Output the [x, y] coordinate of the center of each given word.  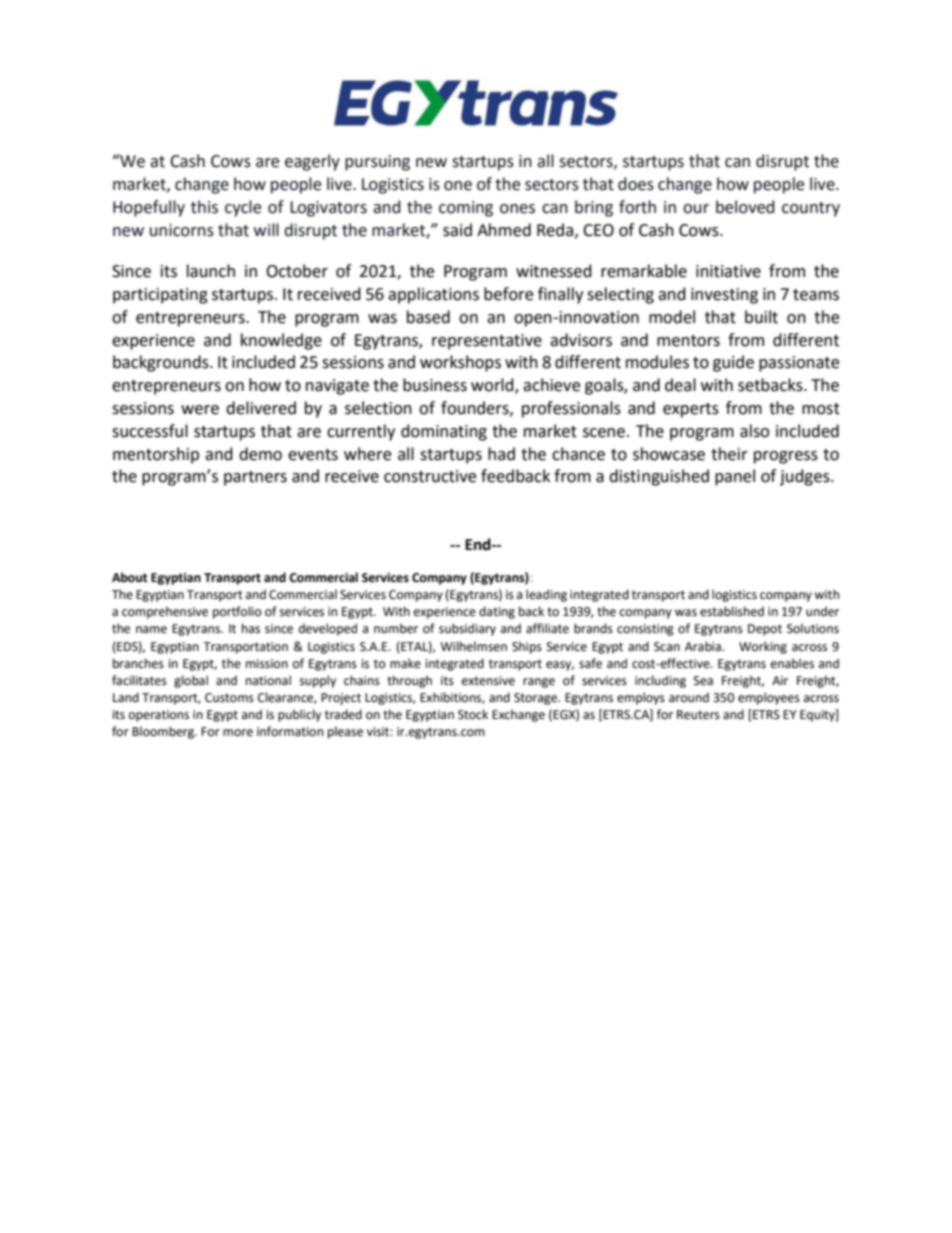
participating [160, 296]
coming [466, 209]
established [732, 611]
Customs [229, 698]
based [428, 317]
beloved [745, 207]
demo [260, 454]
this [204, 207]
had [501, 454]
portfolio [237, 612]
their [729, 454]
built [761, 317]
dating [497, 612]
